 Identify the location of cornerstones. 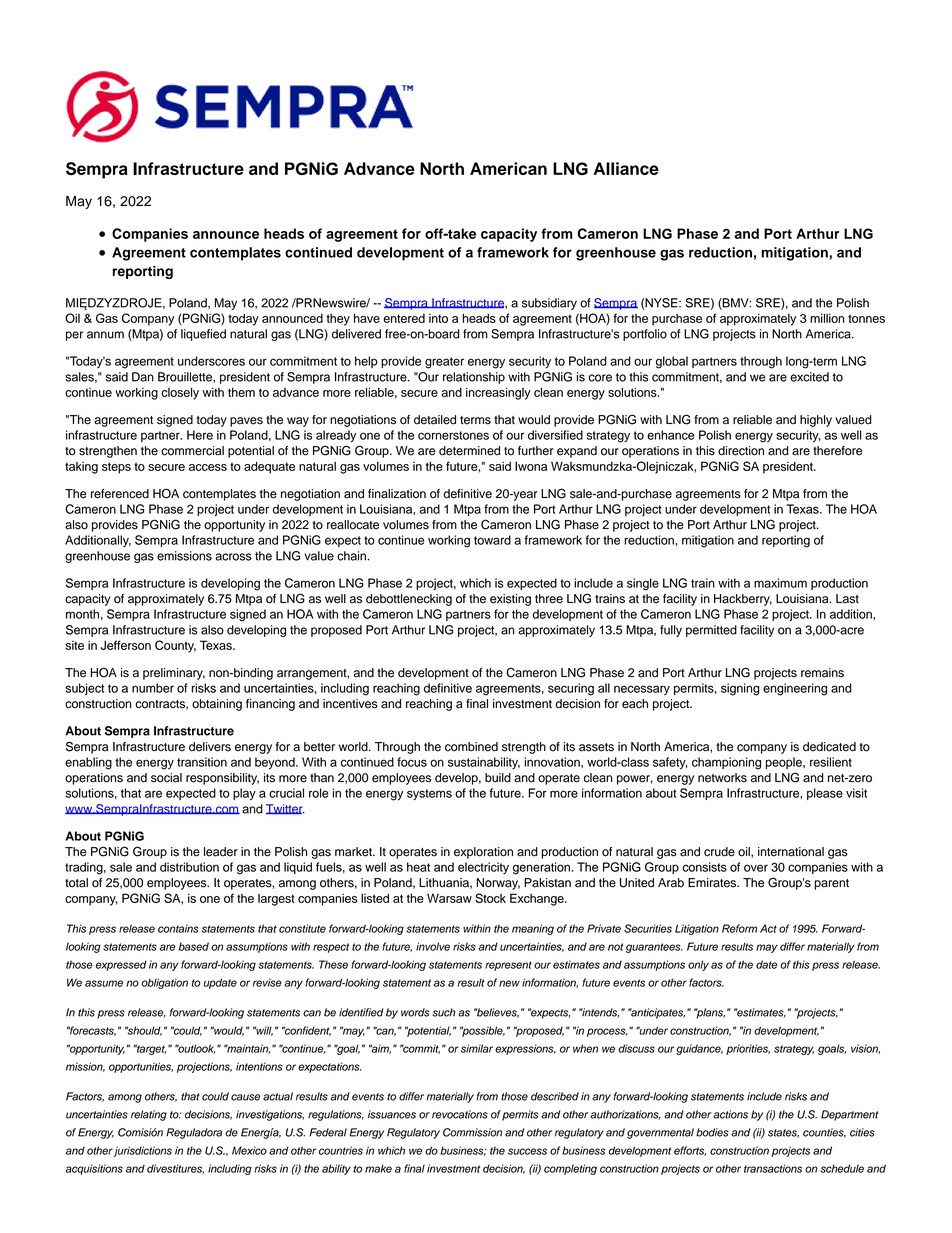
(453, 435).
